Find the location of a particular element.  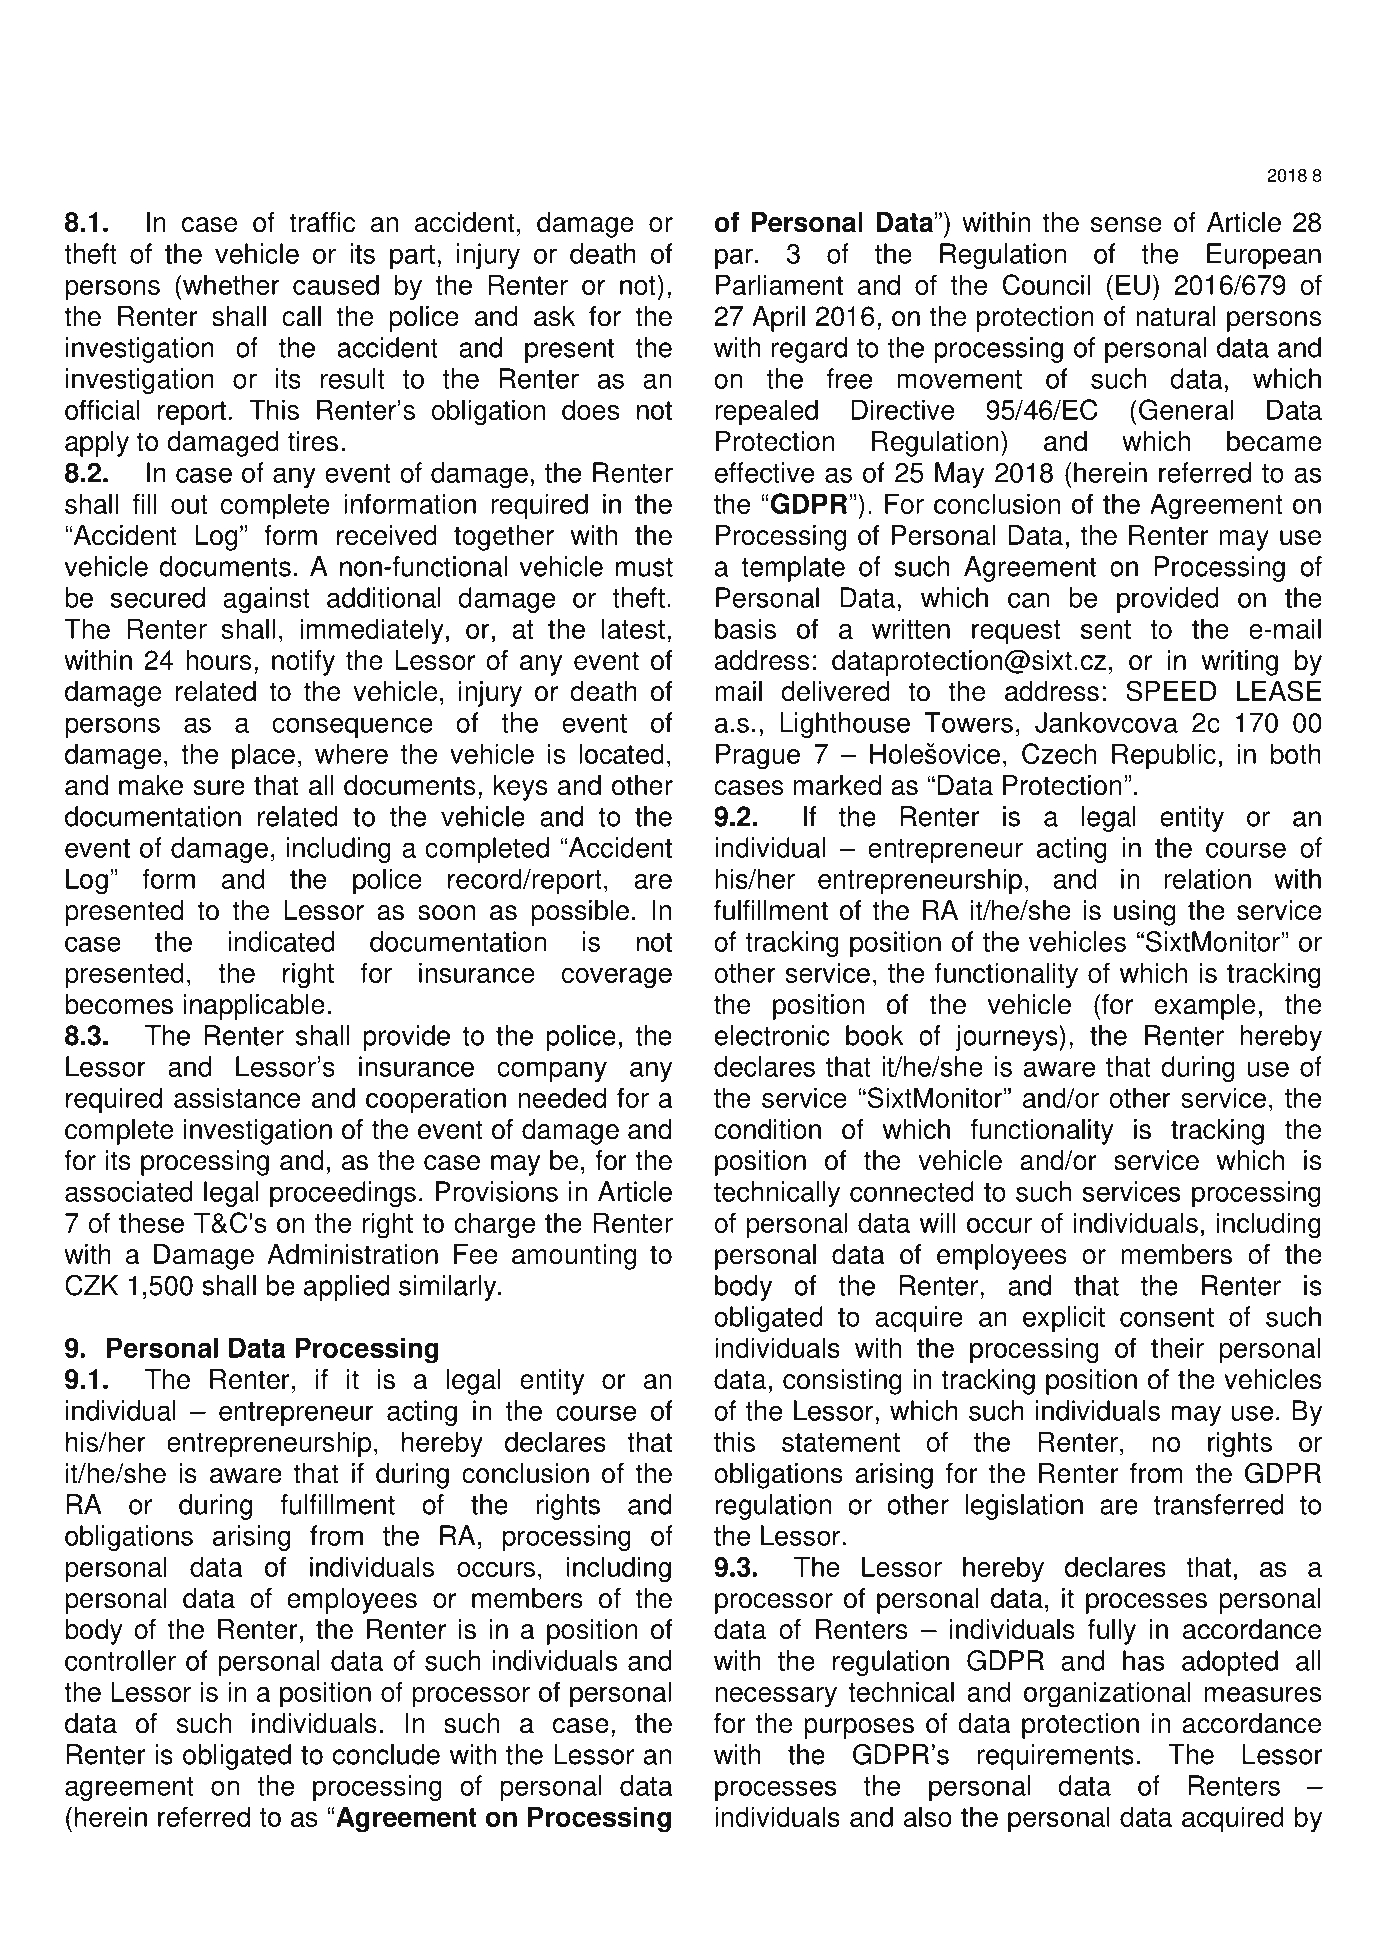

Republic is located at coordinates (1164, 756).
